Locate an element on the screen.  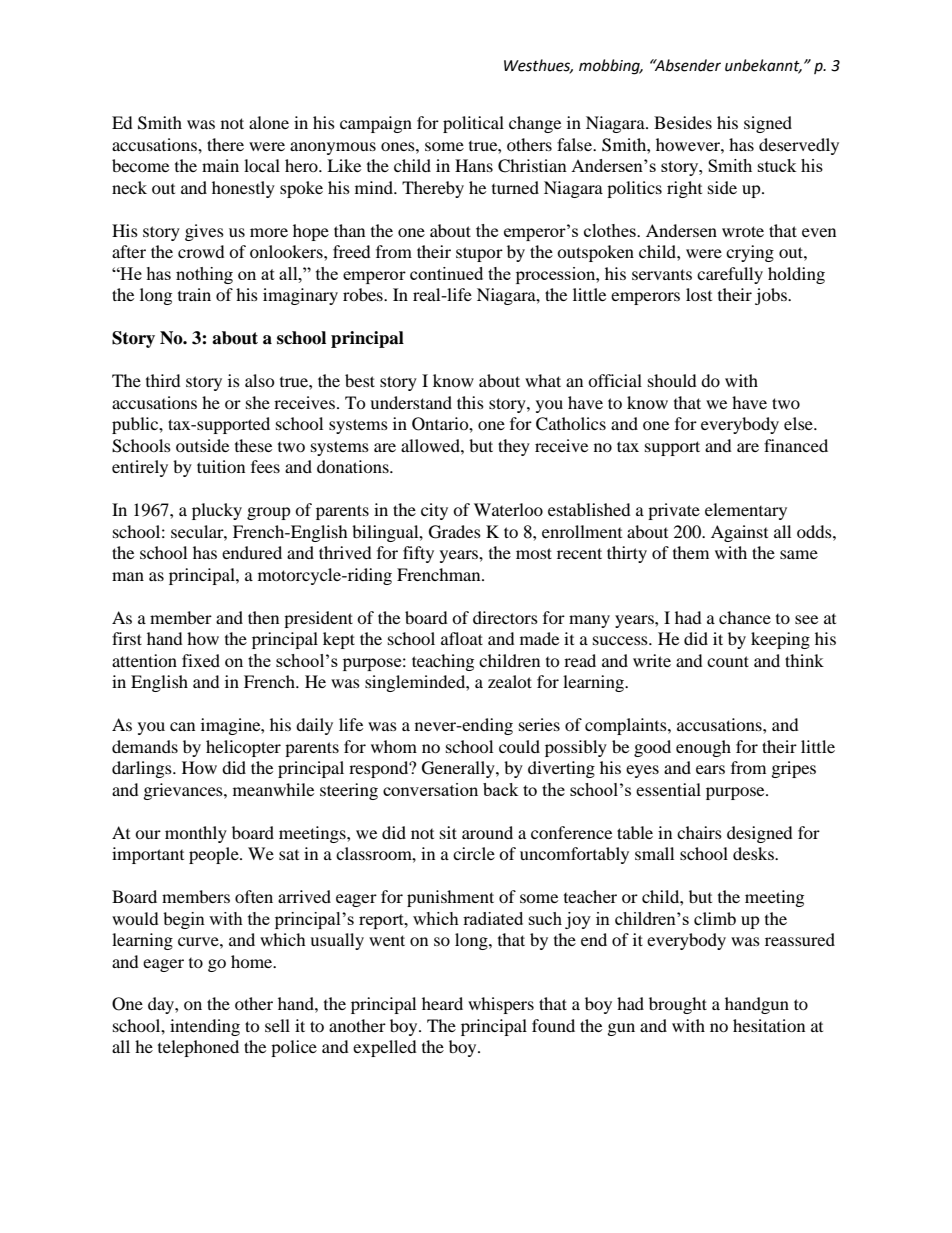
endured is located at coordinates (252, 552).
